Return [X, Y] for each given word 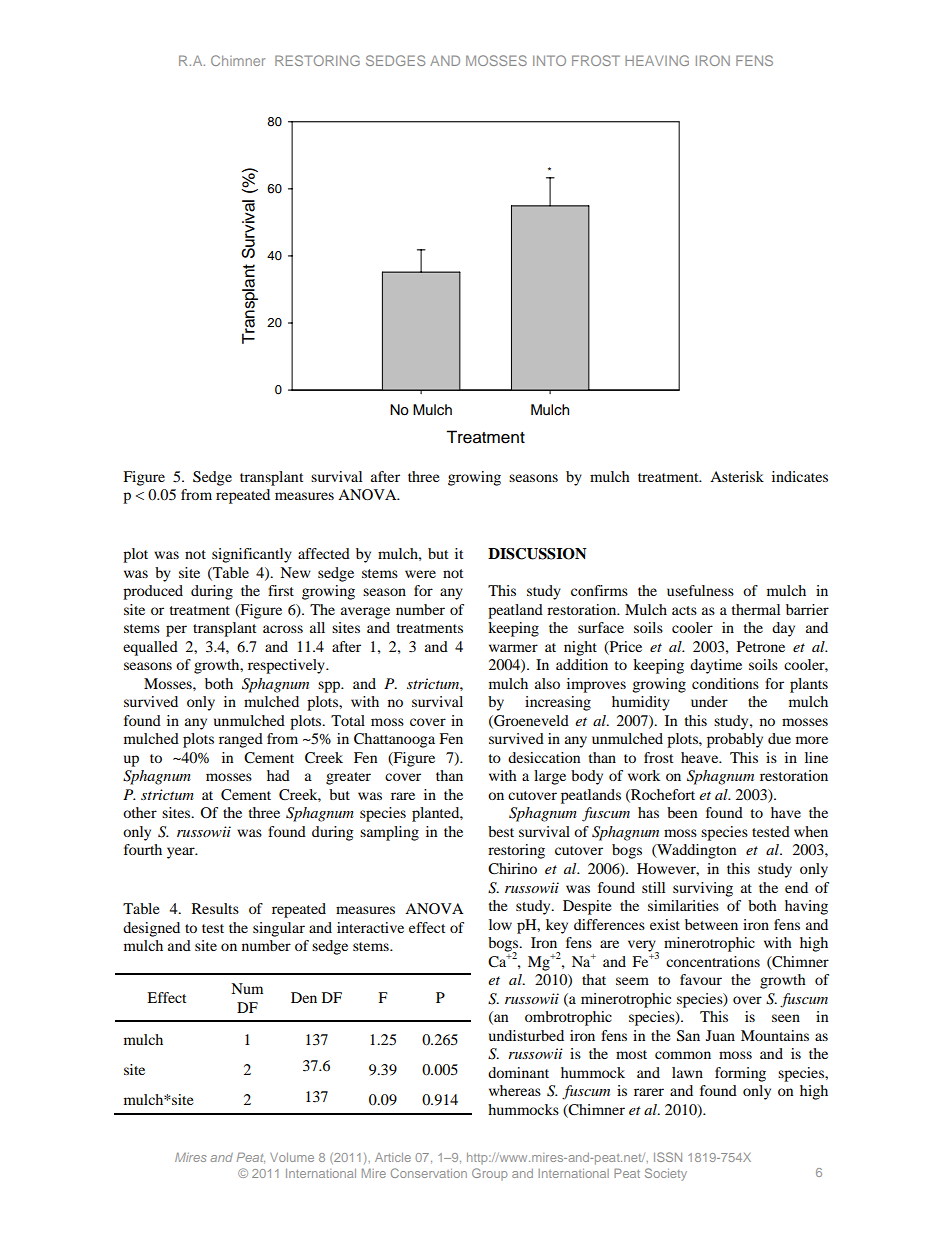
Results [215, 908]
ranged [241, 740]
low [500, 924]
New [295, 572]
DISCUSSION [537, 554]
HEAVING [657, 60]
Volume [292, 1157]
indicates [800, 476]
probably [735, 740]
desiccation [544, 757]
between [711, 924]
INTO [549, 60]
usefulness [700, 590]
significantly [252, 555]
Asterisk [737, 476]
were [420, 574]
